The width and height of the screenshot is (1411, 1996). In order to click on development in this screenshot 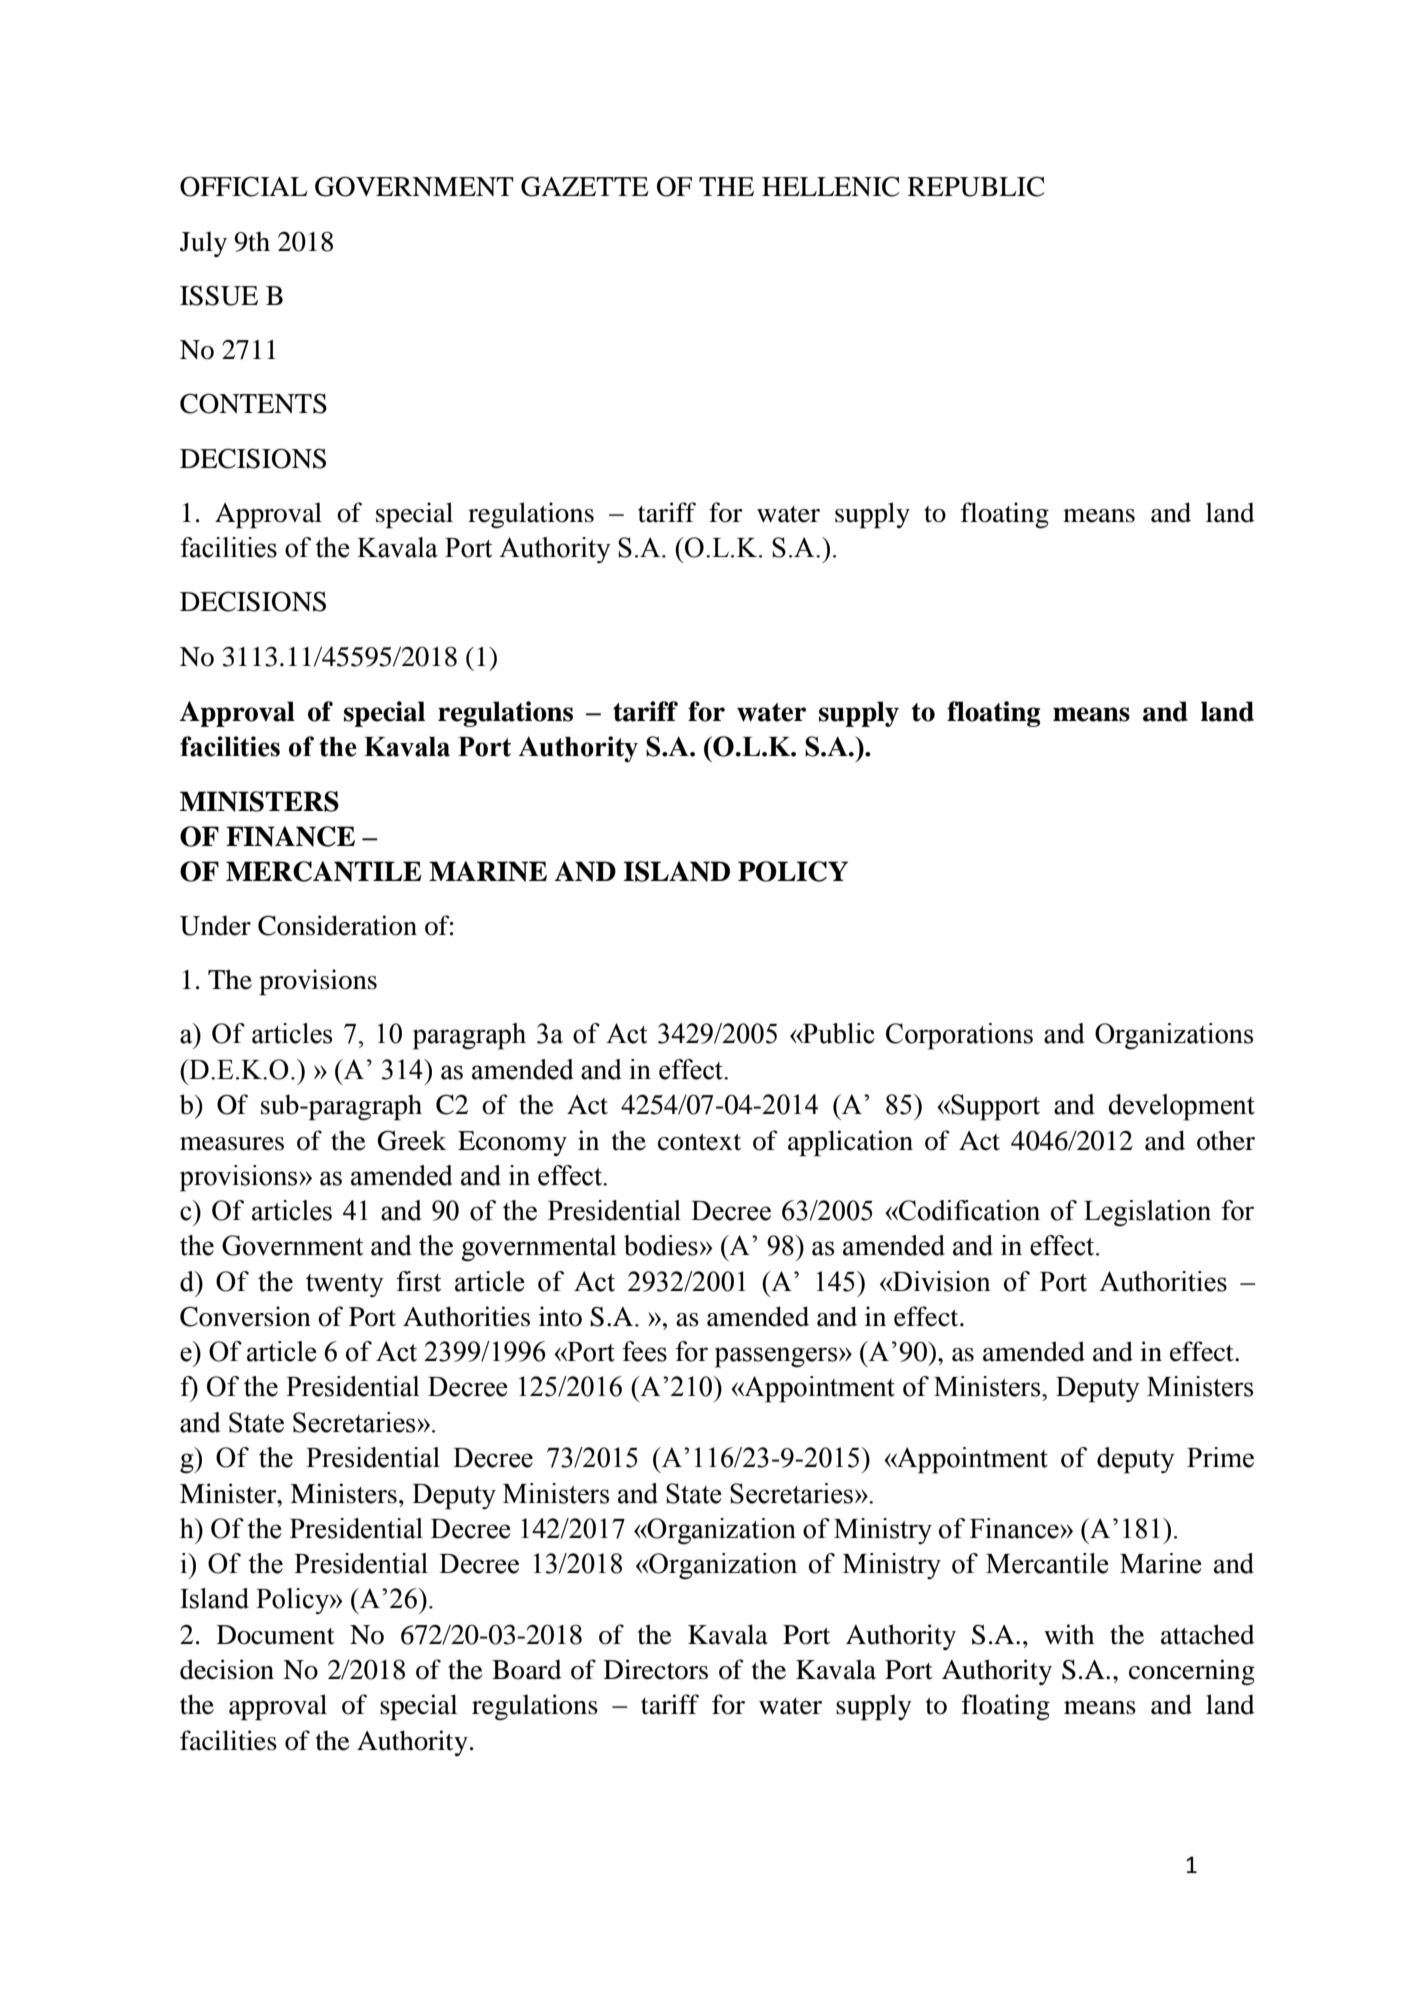, I will do `click(1182, 1107)`.
